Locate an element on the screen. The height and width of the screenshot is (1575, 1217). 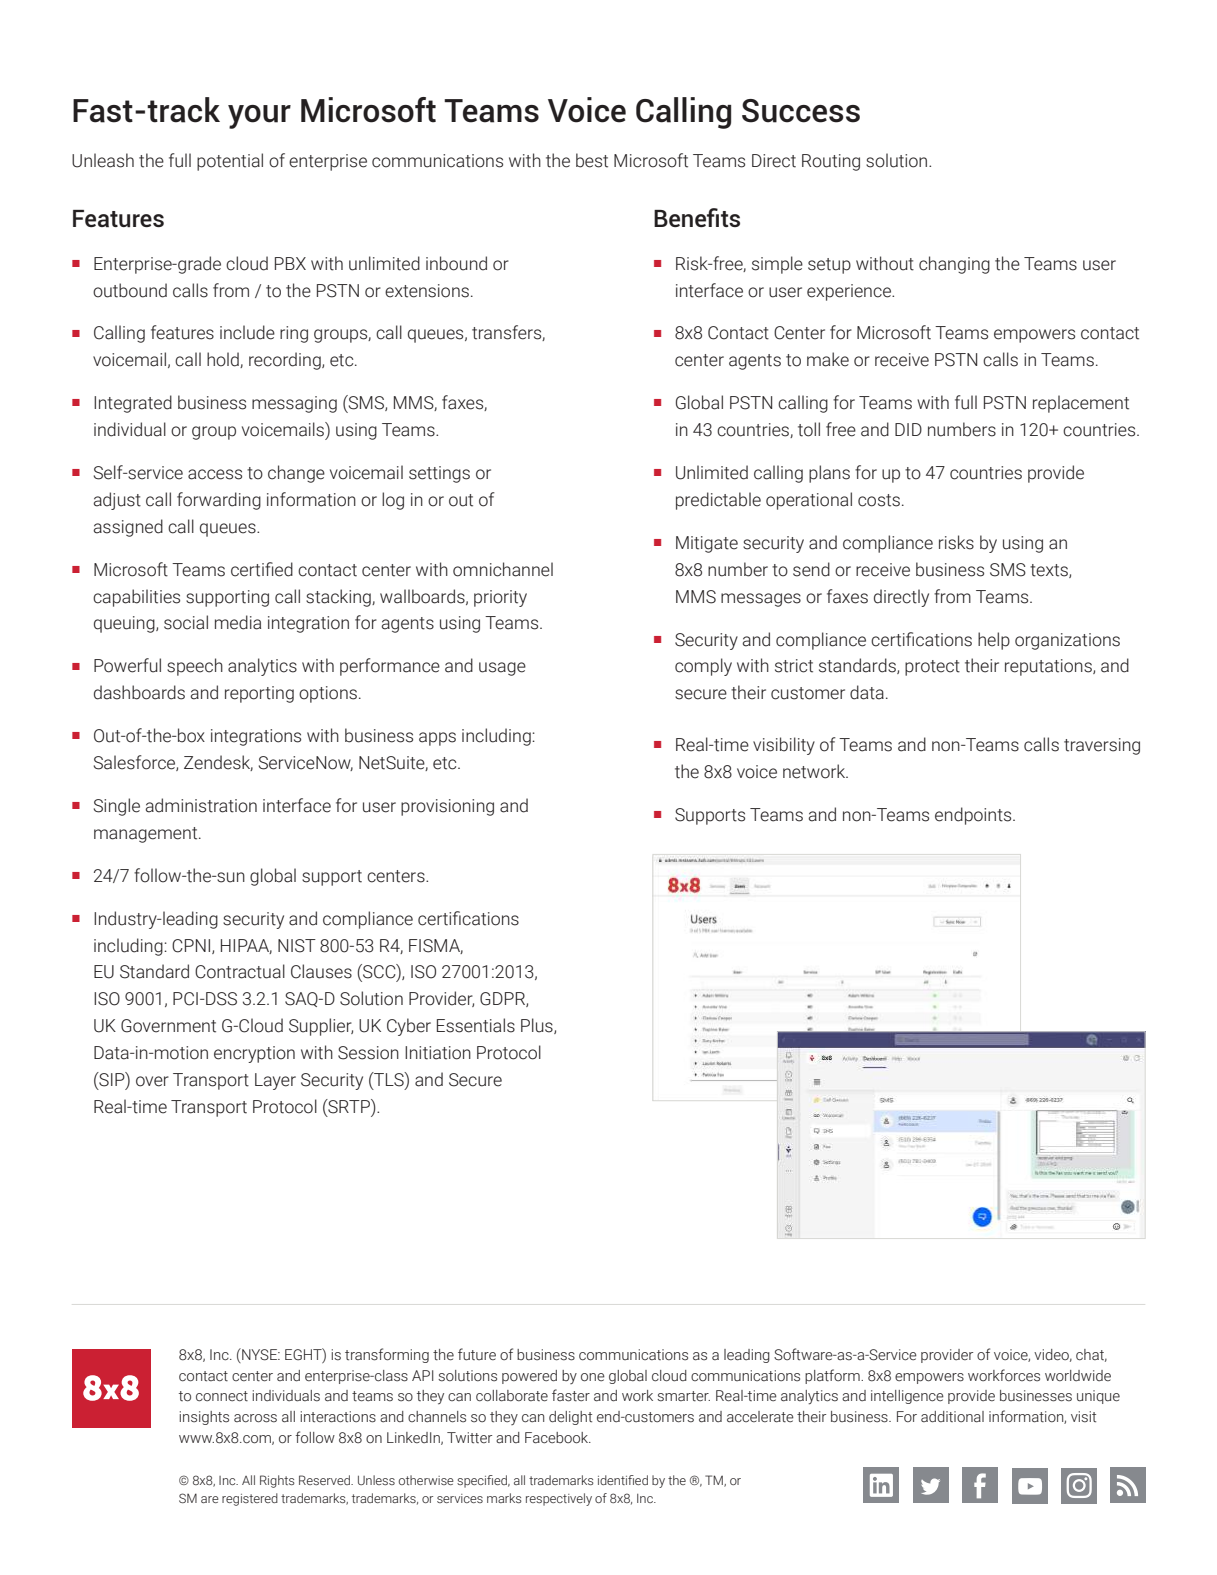
speech is located at coordinates (195, 667).
